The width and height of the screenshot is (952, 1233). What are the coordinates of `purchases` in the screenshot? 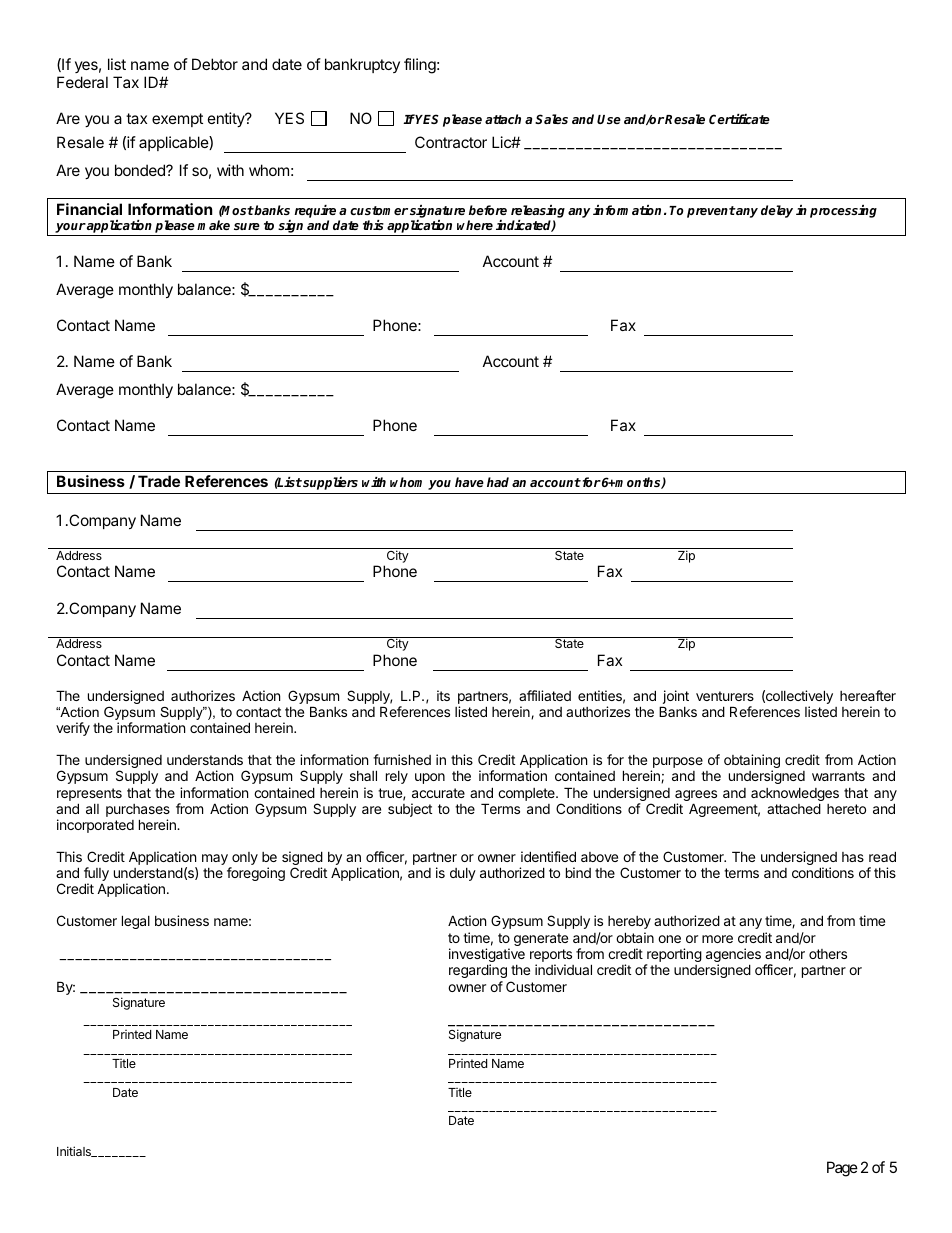 It's located at (138, 812).
